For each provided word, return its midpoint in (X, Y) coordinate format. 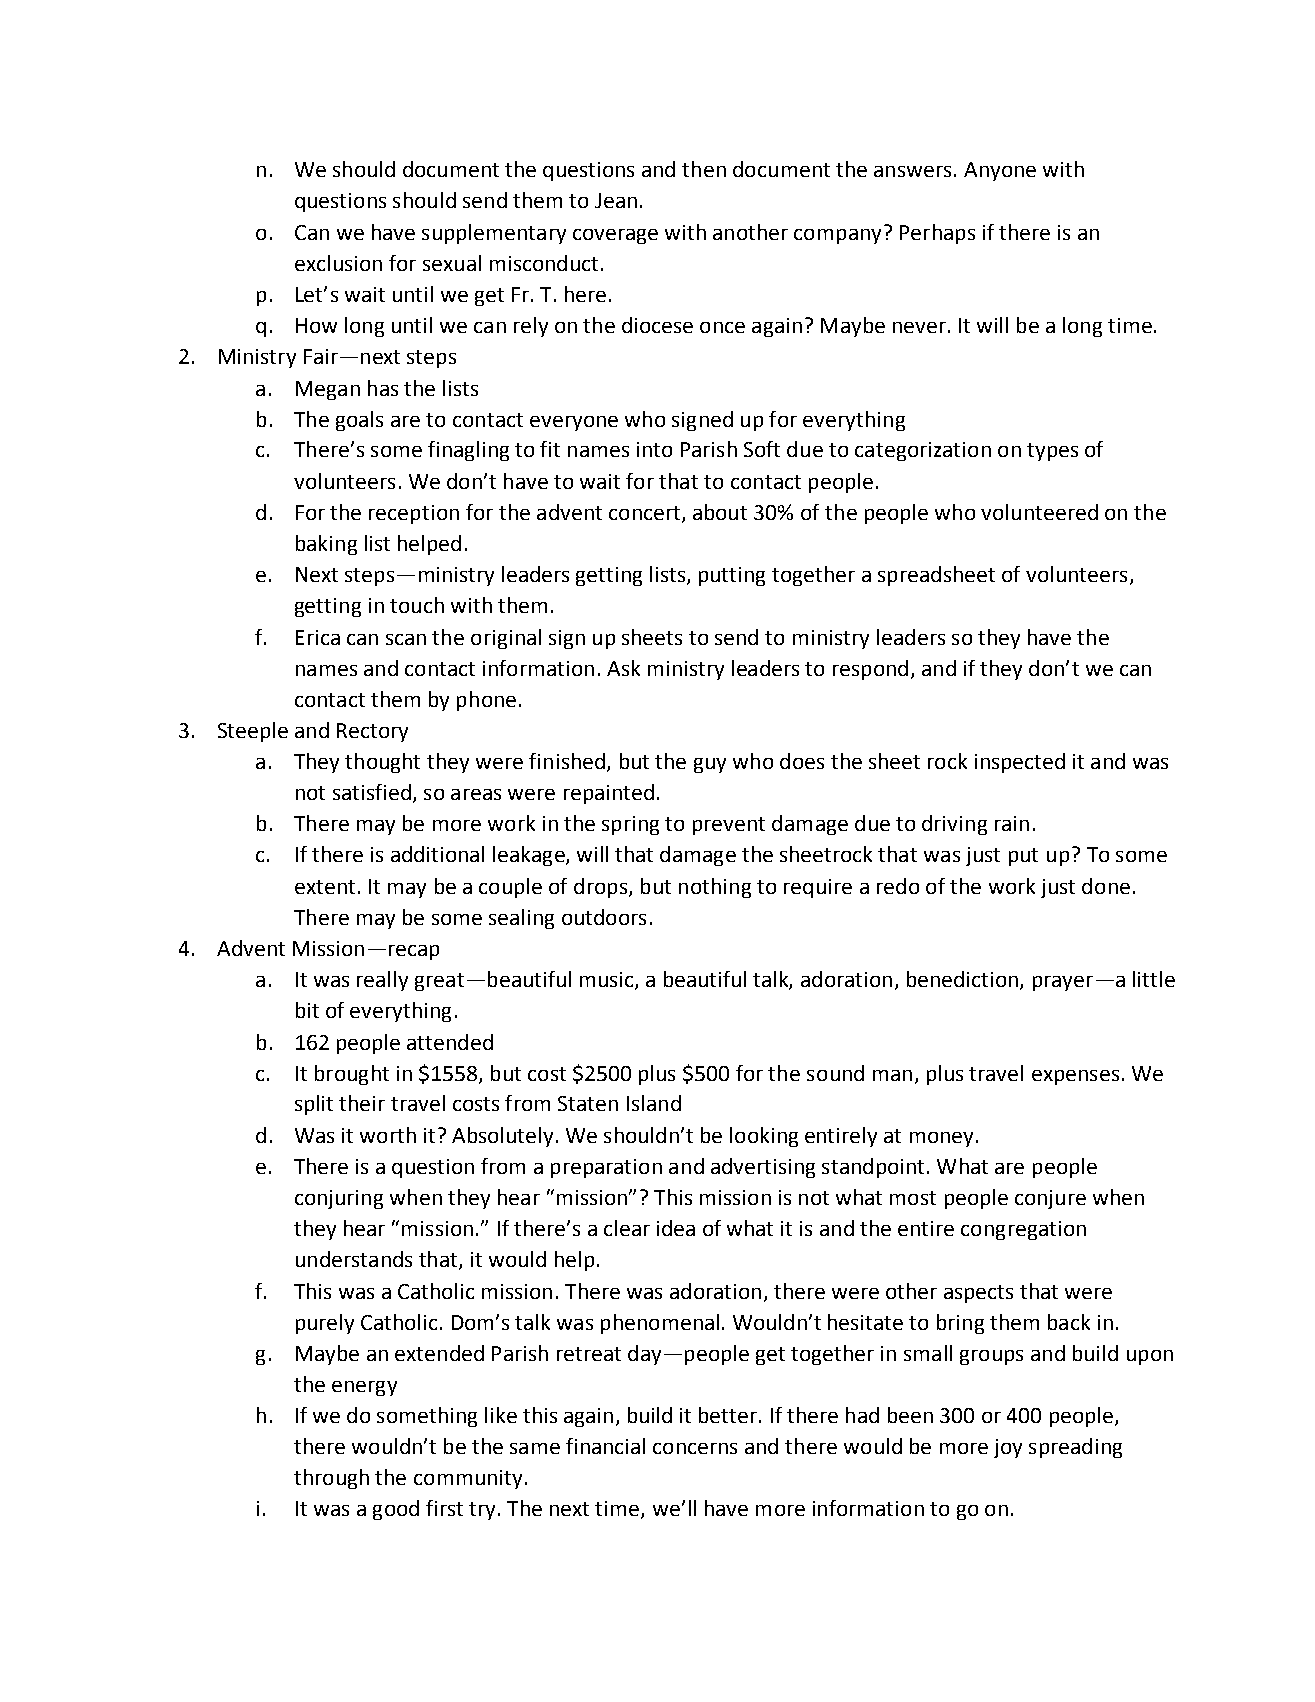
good (396, 1510)
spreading (1075, 1448)
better (728, 1415)
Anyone (1000, 171)
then (704, 169)
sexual (452, 263)
